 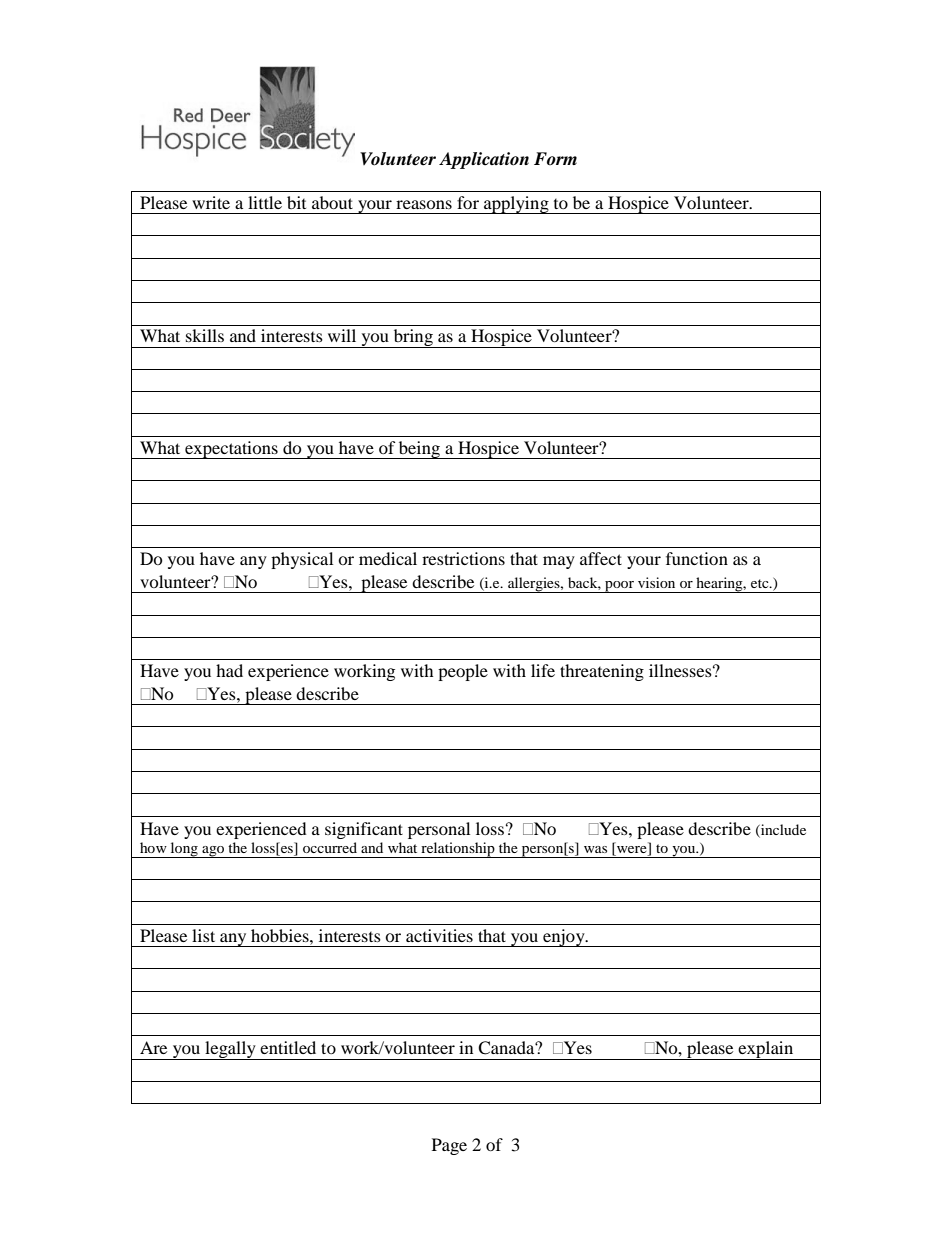 I want to click on function, so click(x=697, y=558).
